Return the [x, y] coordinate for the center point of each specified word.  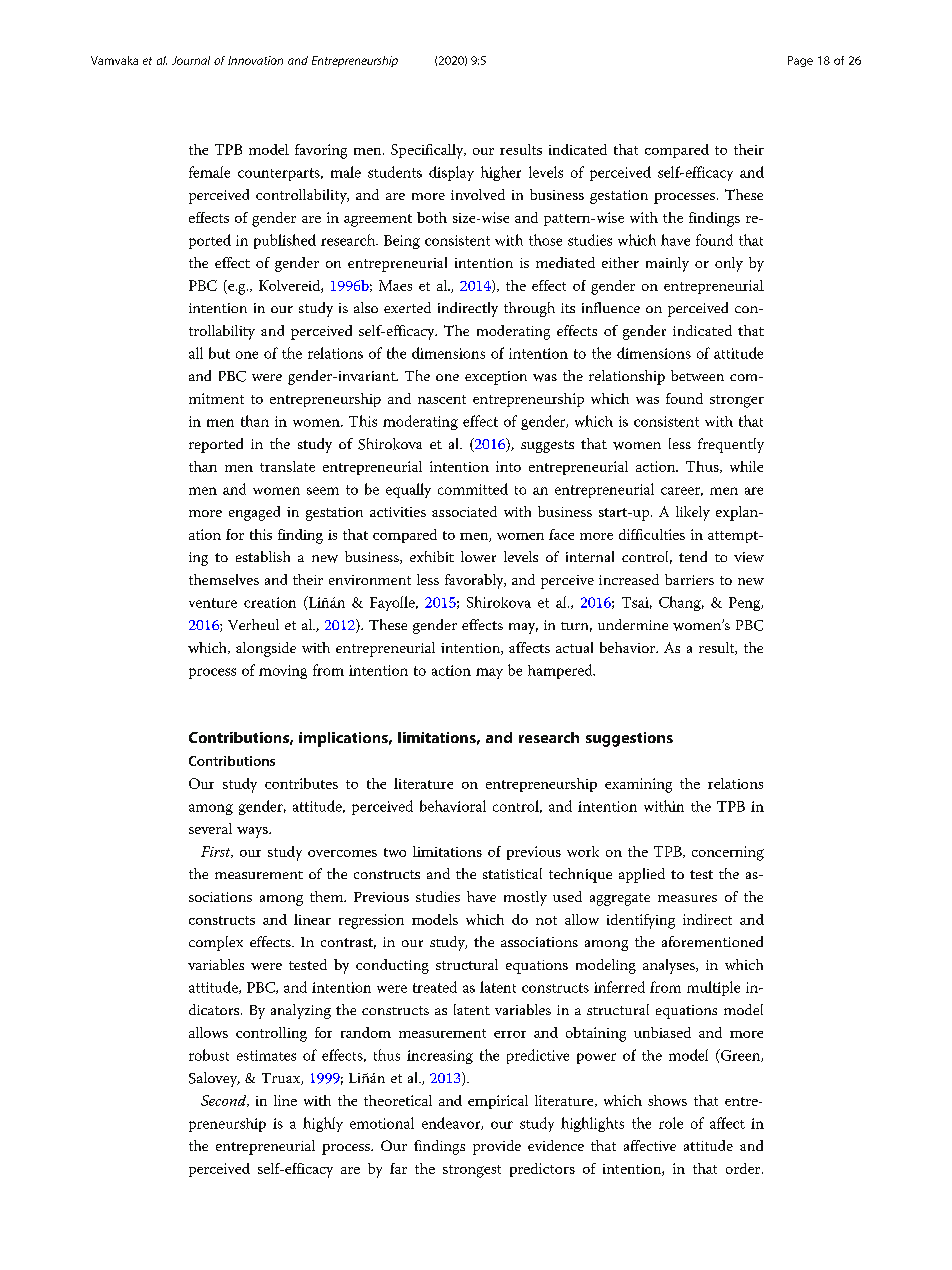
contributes [301, 783]
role [671, 1123]
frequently [731, 445]
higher [501, 173]
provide [497, 1147]
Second [225, 1101]
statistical [512, 873]
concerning [728, 853]
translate [287, 466]
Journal [191, 60]
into [508, 466]
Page [800, 61]
